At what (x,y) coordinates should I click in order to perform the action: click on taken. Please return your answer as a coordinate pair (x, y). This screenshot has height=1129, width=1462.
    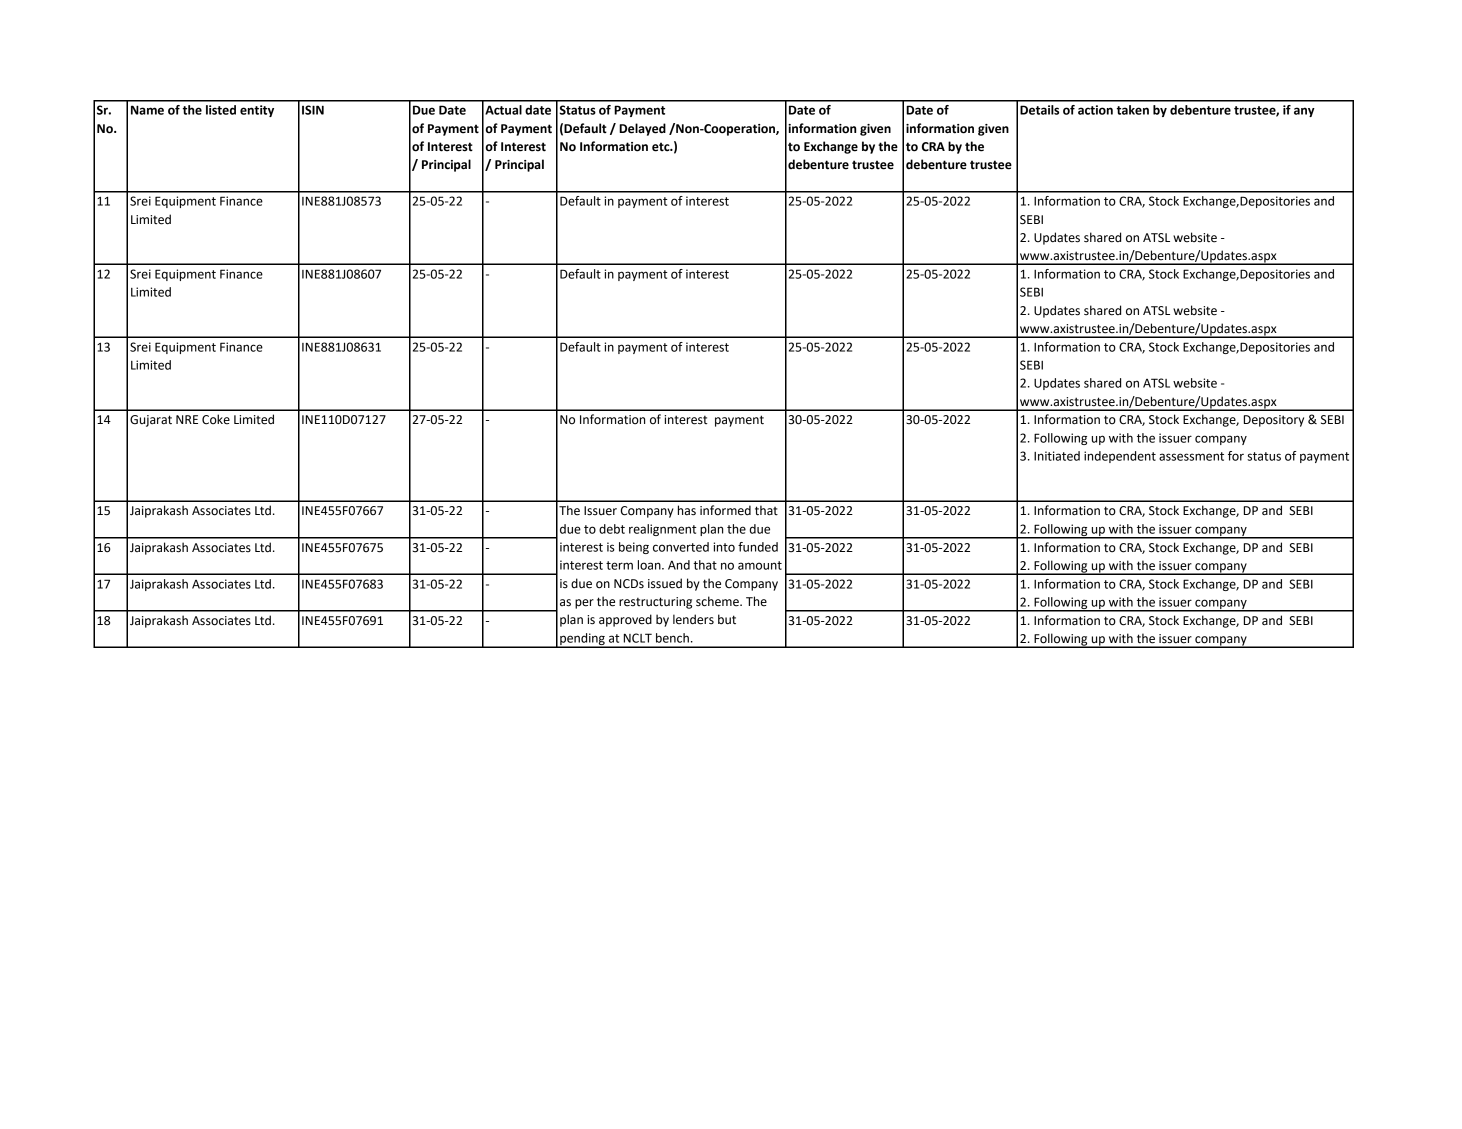
    Looking at the image, I should click on (1133, 110).
